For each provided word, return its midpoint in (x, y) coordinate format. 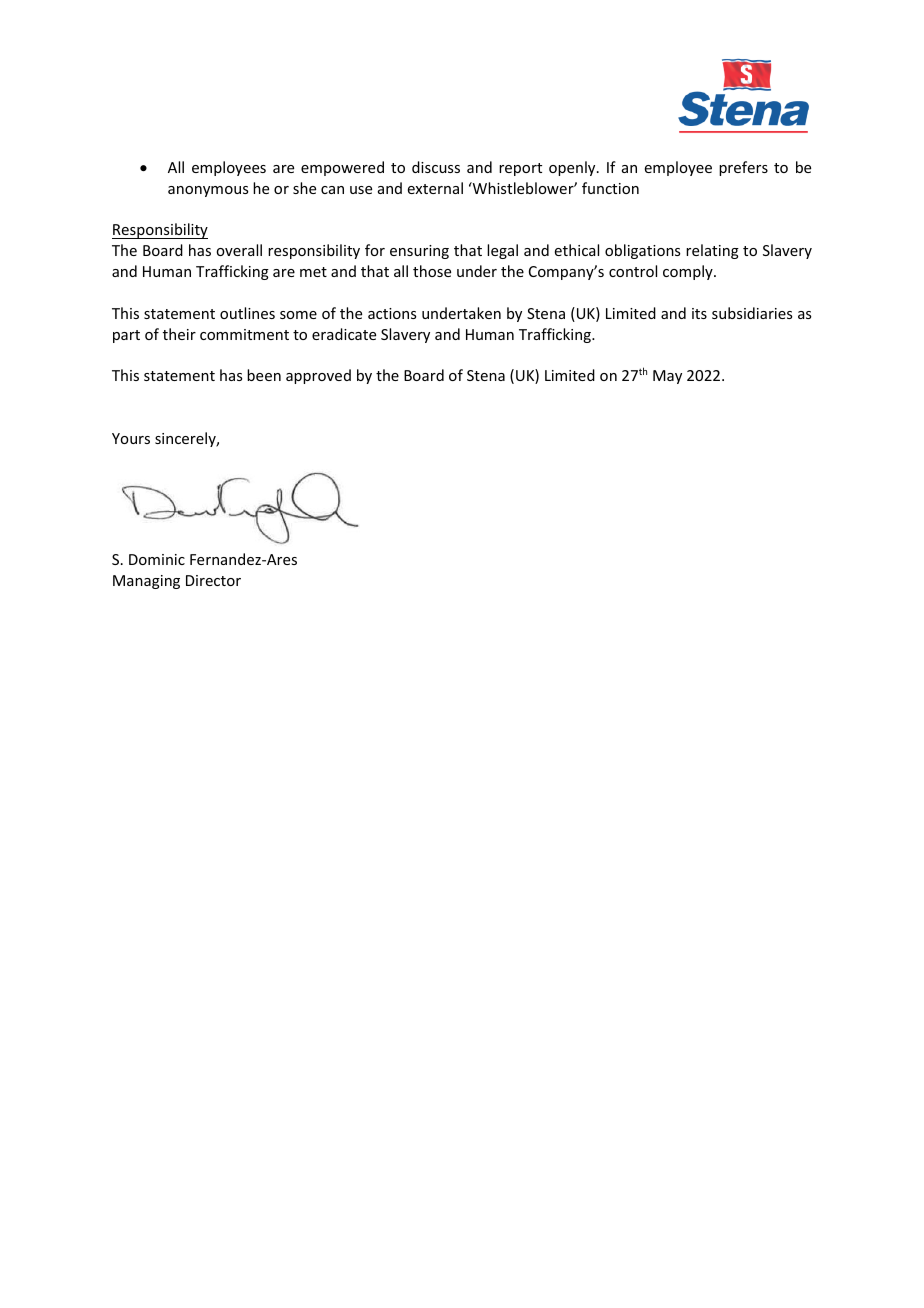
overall (239, 250)
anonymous (208, 191)
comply (689, 272)
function (610, 188)
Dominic (157, 559)
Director (213, 580)
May (667, 377)
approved (318, 376)
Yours (131, 438)
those (432, 271)
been (264, 375)
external (435, 188)
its (699, 313)
